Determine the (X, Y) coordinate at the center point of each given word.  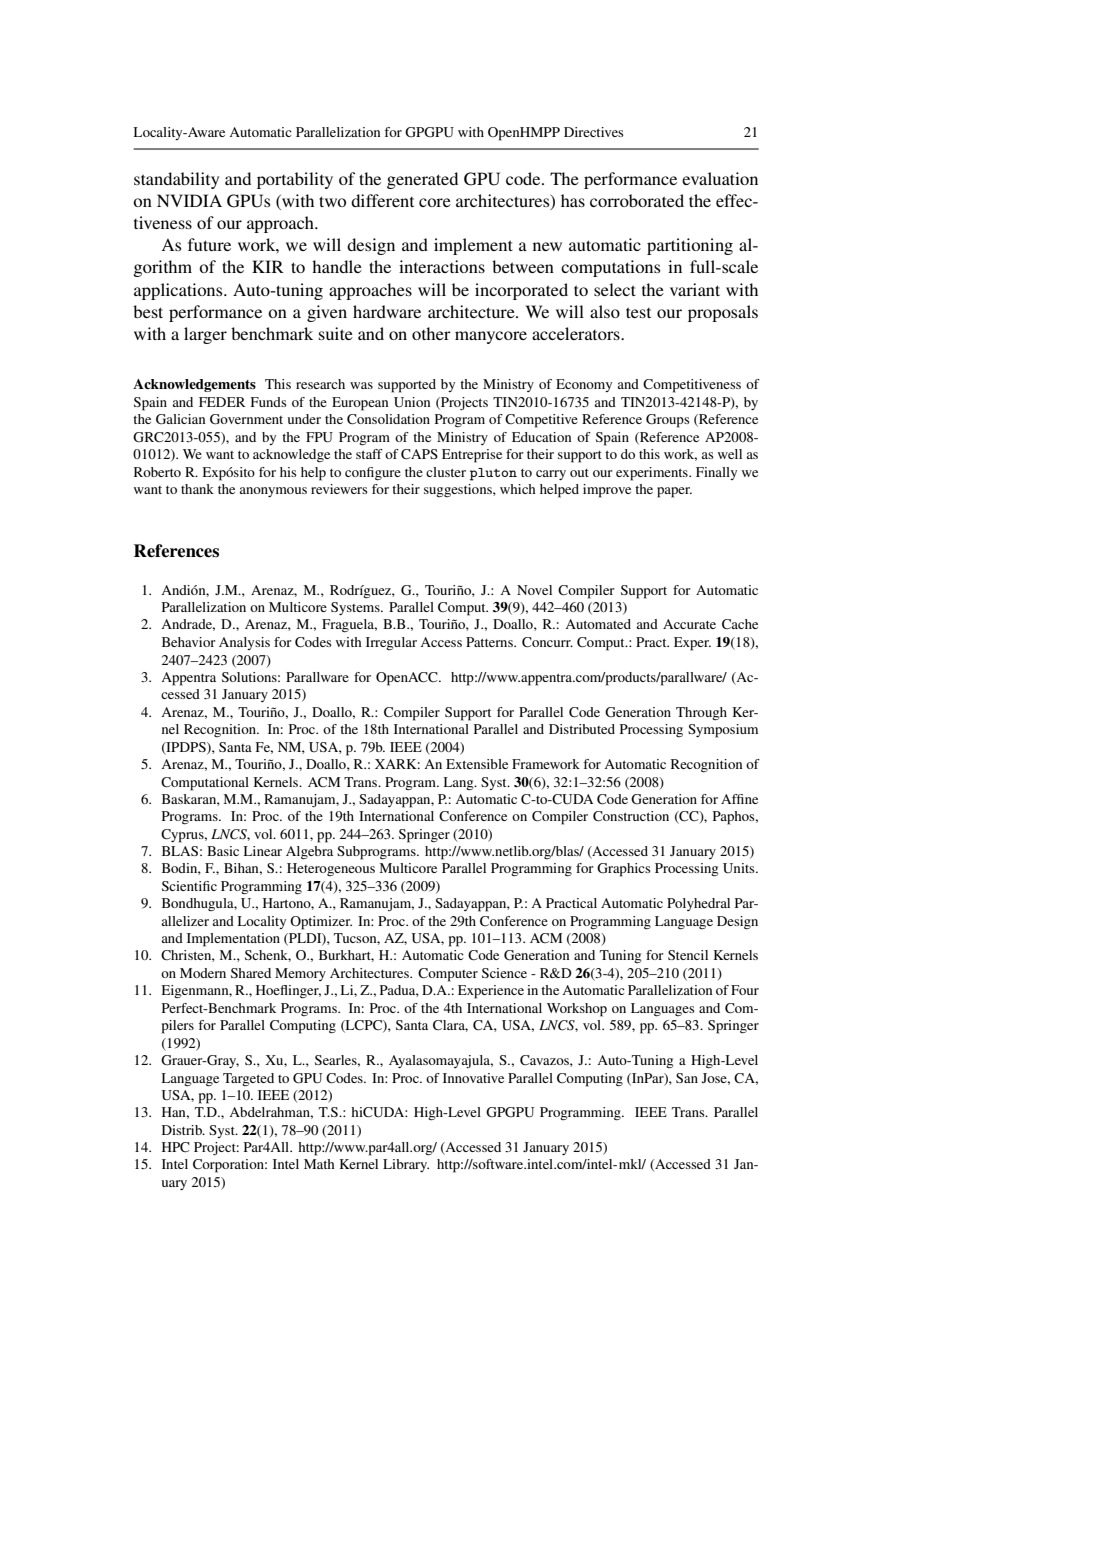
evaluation (720, 178)
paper (674, 492)
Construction (631, 816)
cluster (446, 472)
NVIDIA (189, 200)
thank (197, 489)
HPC (176, 1147)
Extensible (477, 764)
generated (422, 180)
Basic (223, 851)
